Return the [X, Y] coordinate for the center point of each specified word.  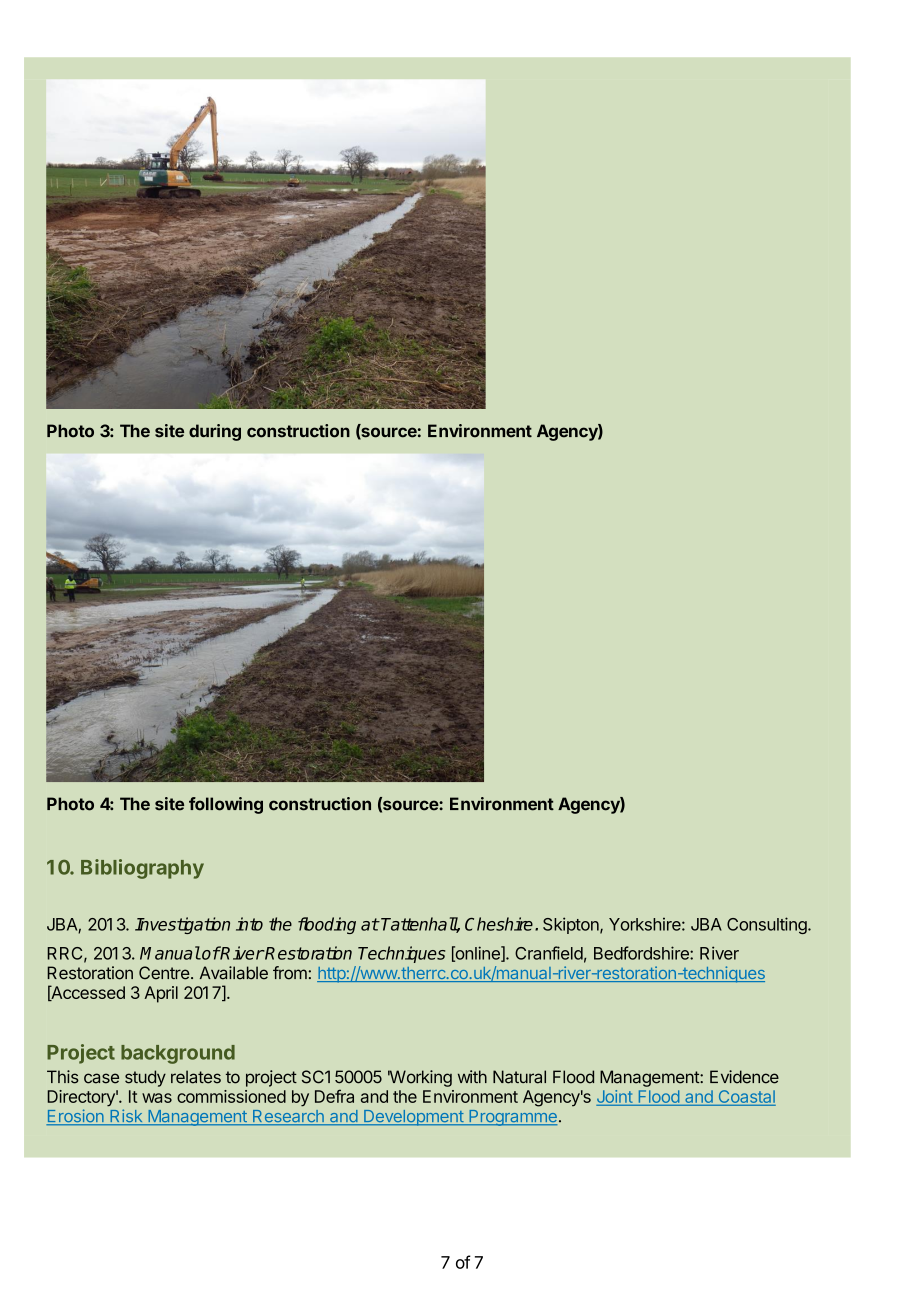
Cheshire [499, 924]
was [157, 1098]
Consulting [767, 925]
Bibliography [142, 869]
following [226, 805]
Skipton [572, 925]
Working [420, 1078]
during [215, 432]
